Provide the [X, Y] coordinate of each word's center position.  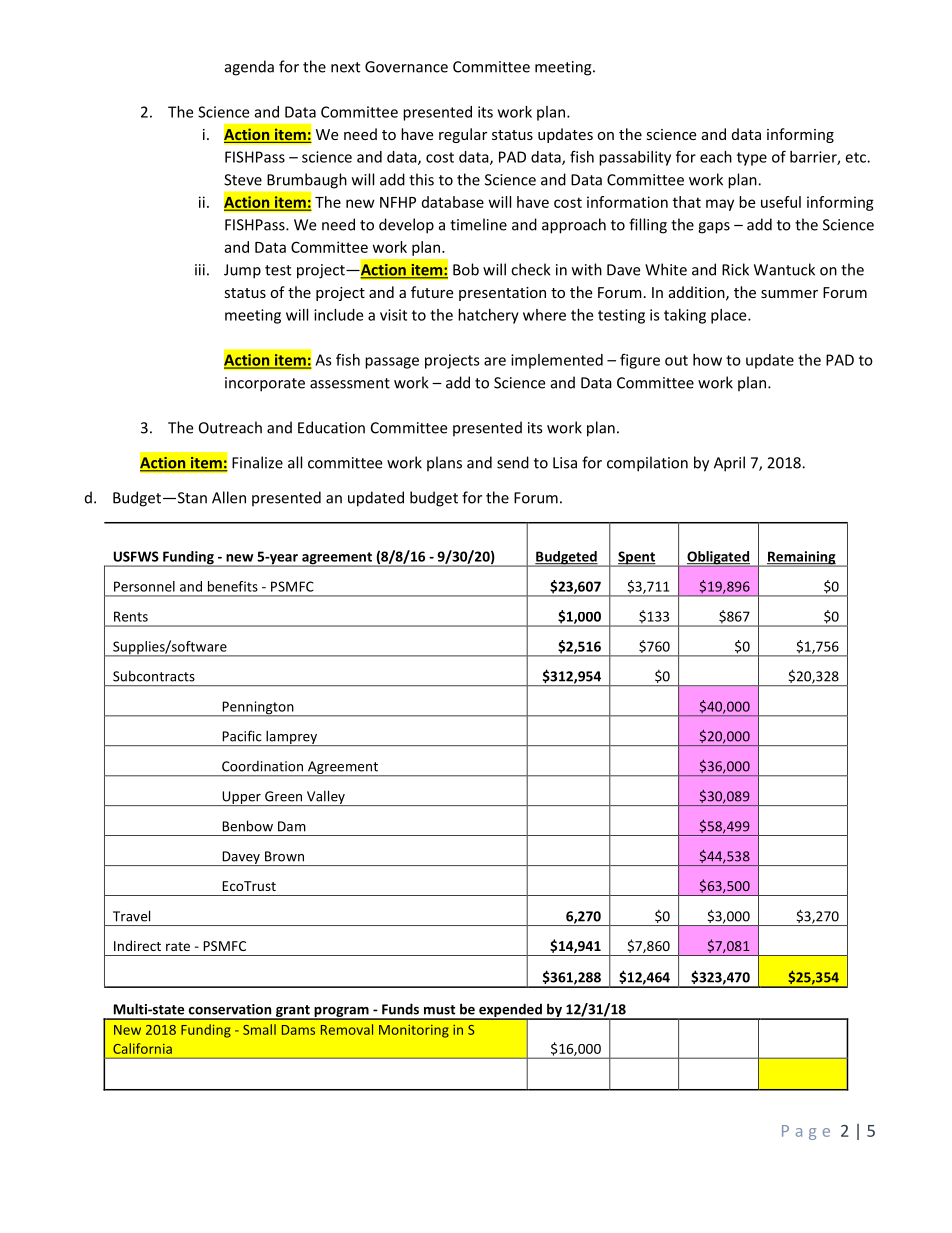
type [752, 159]
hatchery [488, 316]
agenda [249, 68]
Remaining [802, 559]
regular [463, 135]
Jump [242, 271]
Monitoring [414, 1031]
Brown [284, 856]
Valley [326, 798]
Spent [636, 559]
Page [806, 1132]
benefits [233, 586]
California [142, 1048]
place [730, 316]
